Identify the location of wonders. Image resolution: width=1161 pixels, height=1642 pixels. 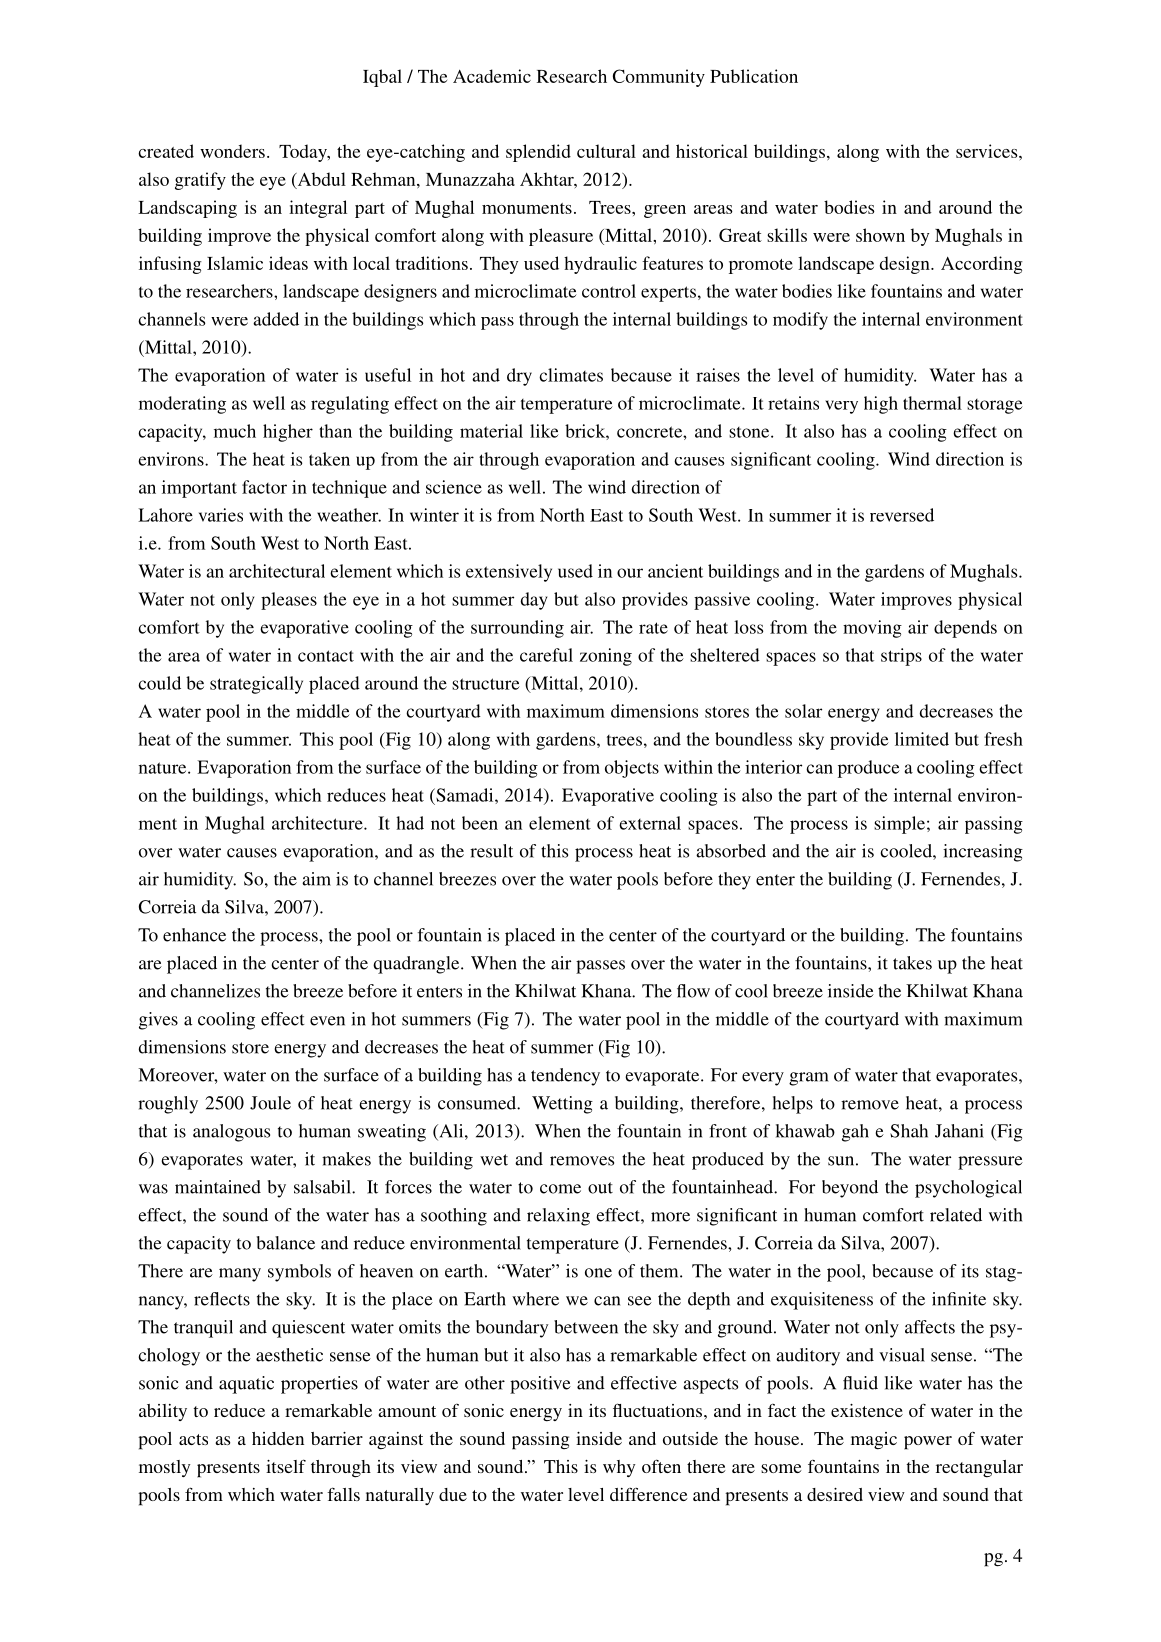
(232, 151).
